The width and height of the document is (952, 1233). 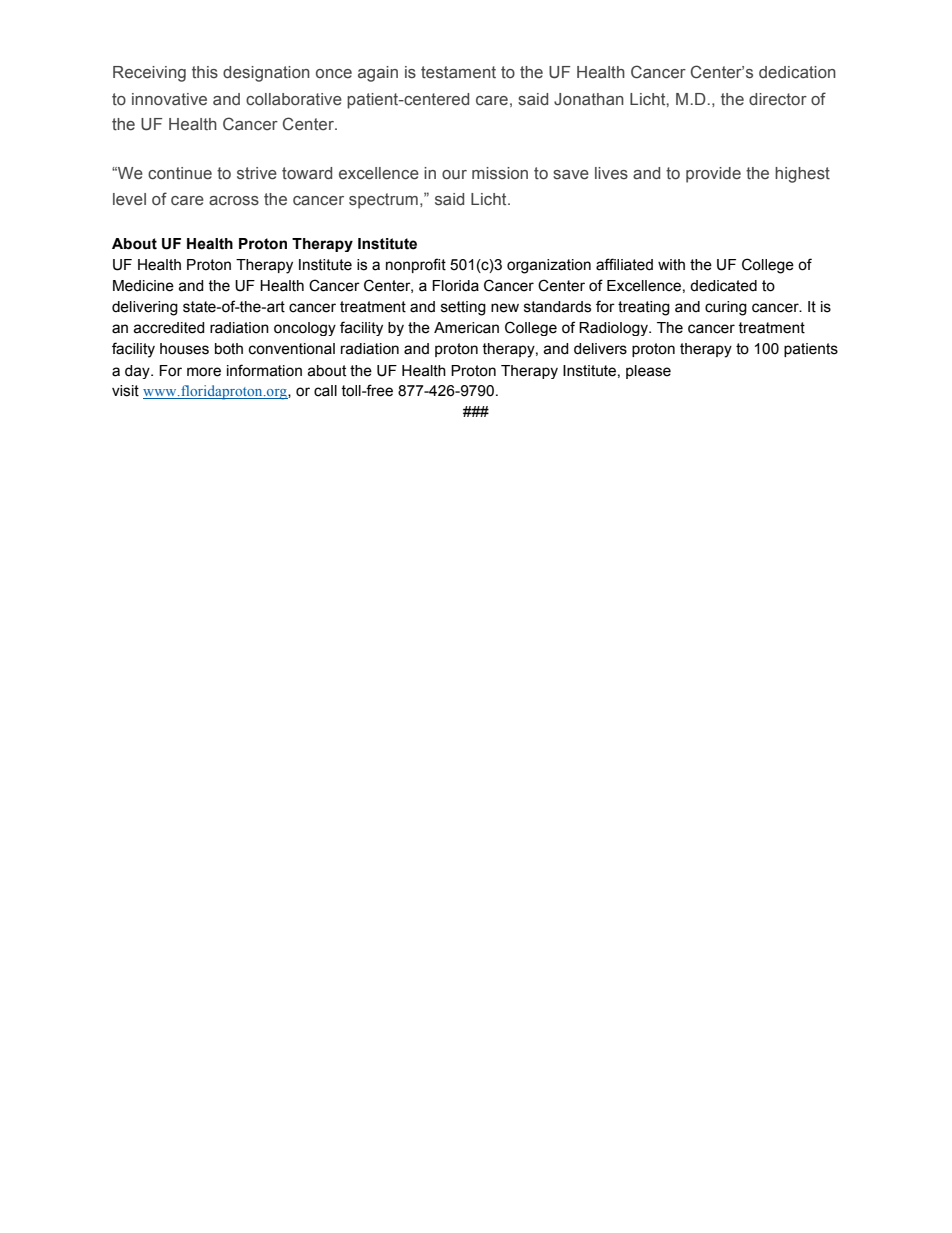 I want to click on testament, so click(x=458, y=72).
